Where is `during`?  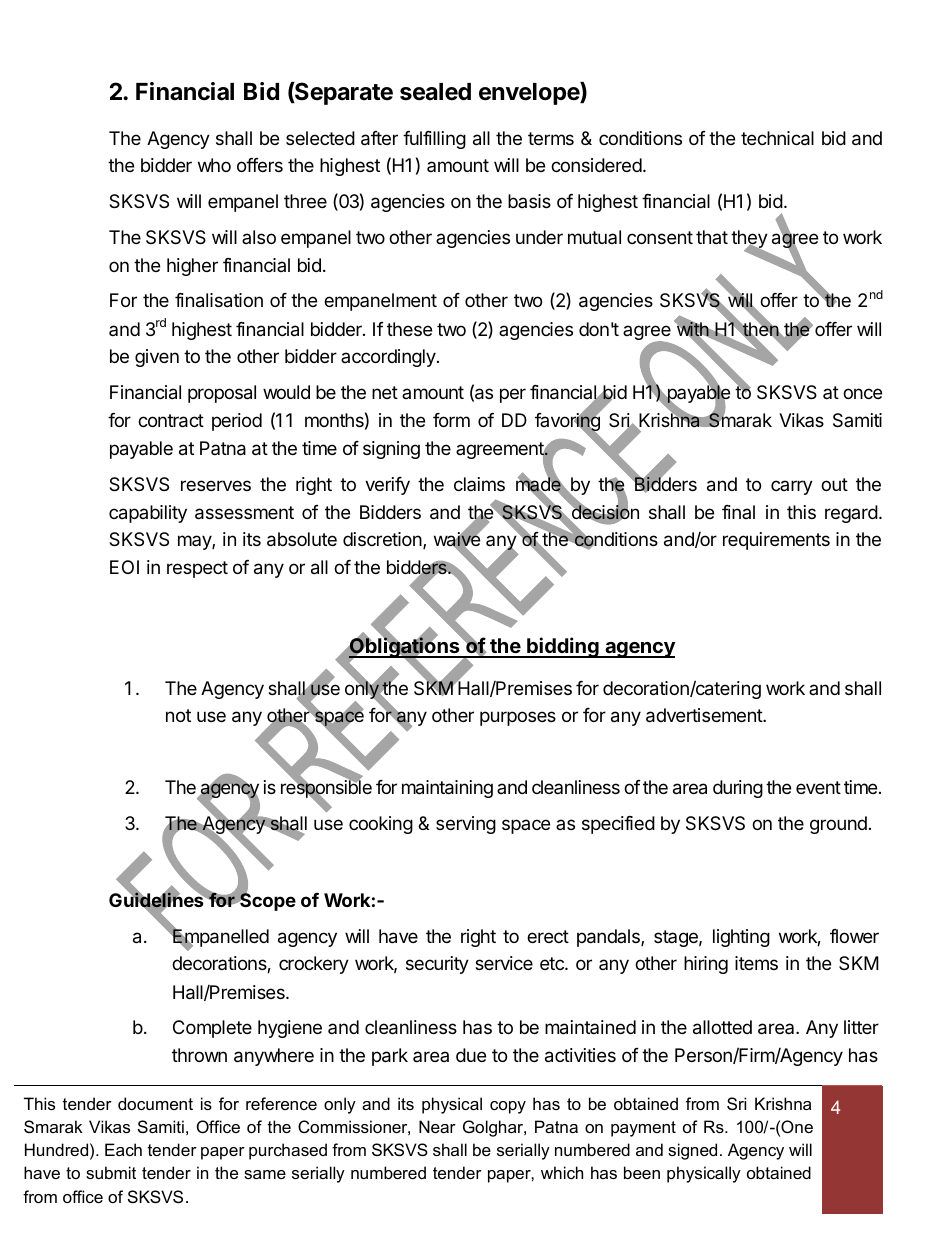
during is located at coordinates (738, 789).
